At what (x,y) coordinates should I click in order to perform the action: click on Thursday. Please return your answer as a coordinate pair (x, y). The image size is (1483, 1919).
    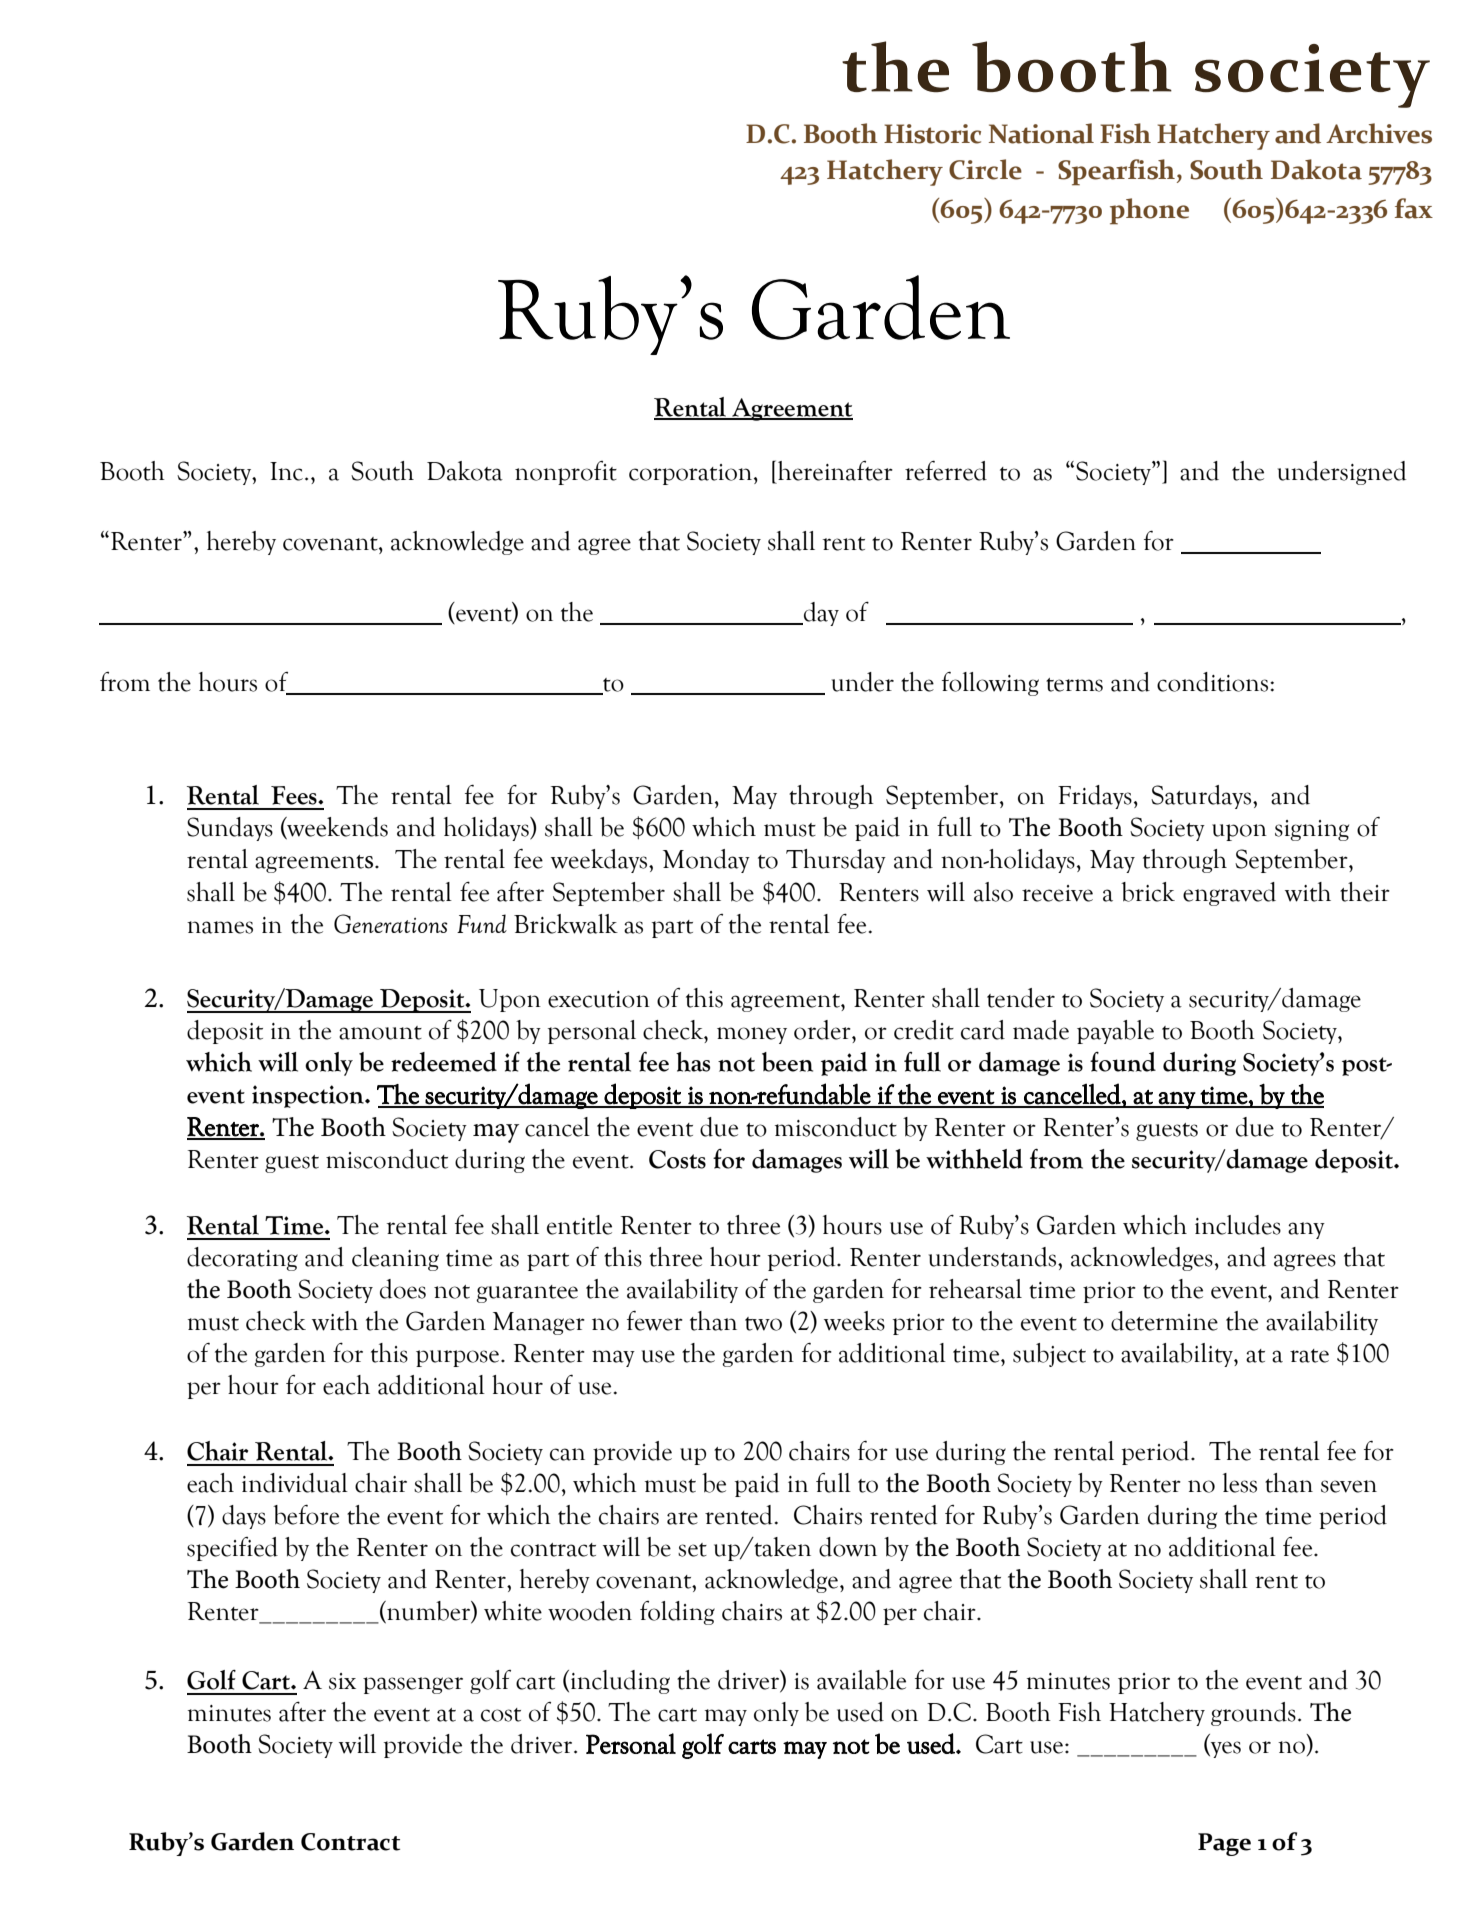
    Looking at the image, I should click on (836, 861).
